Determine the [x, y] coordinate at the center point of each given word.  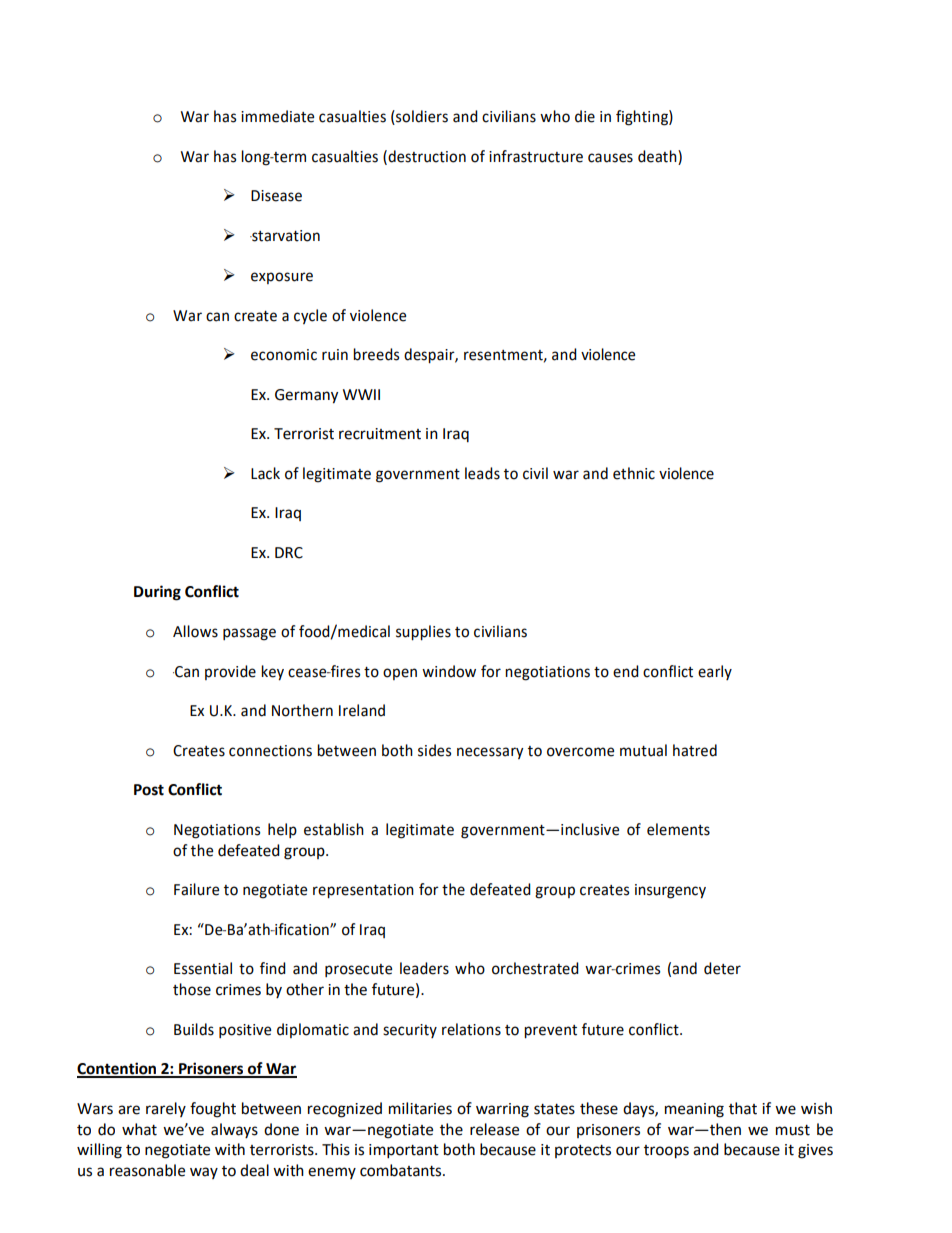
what [139, 1129]
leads [482, 473]
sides [434, 750]
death [658, 156]
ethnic [634, 473]
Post [149, 790]
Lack [265, 473]
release [494, 1129]
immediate [277, 116]
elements [678, 829]
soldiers [421, 117]
